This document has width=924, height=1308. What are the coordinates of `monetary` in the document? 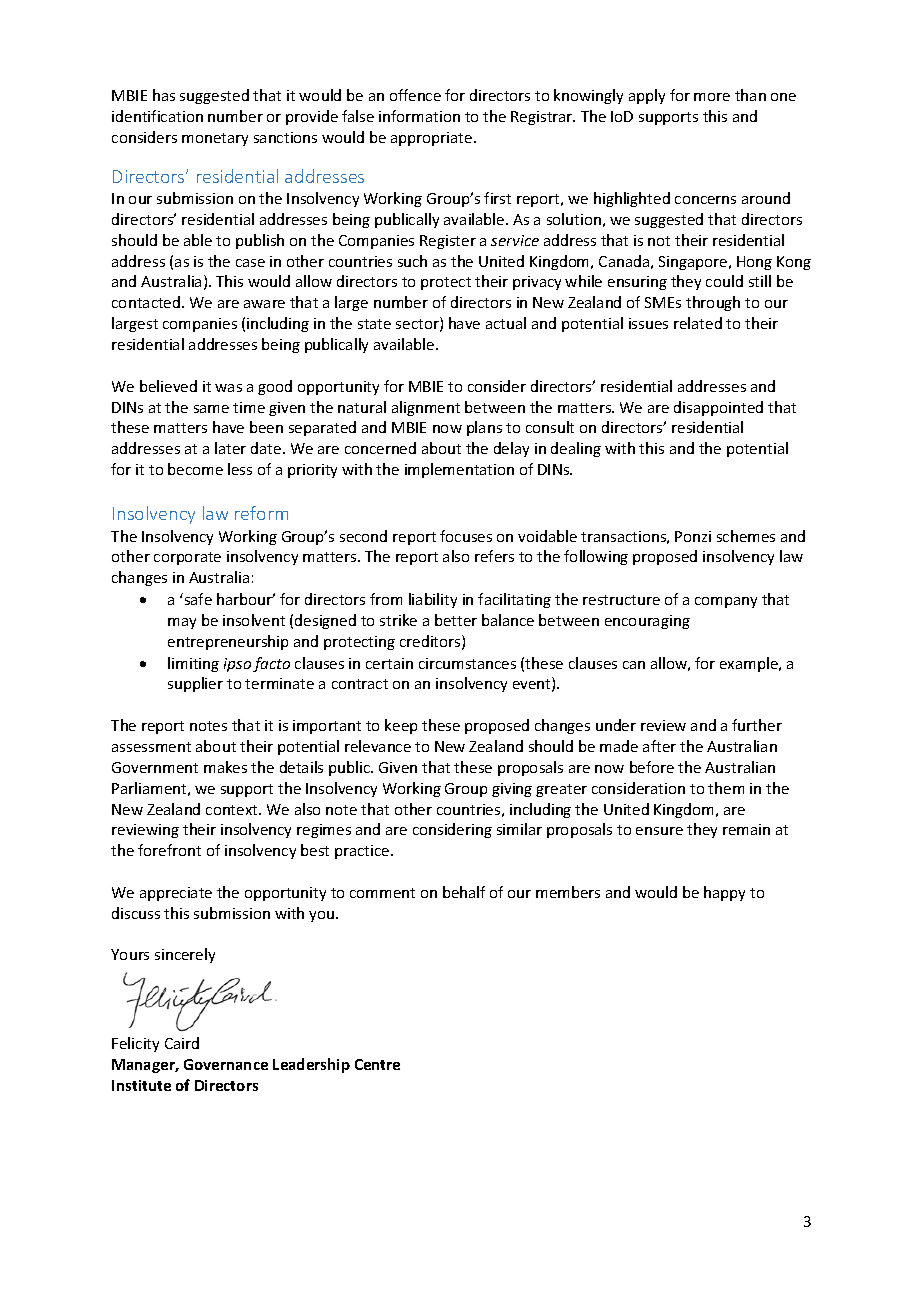 It's located at (215, 139).
